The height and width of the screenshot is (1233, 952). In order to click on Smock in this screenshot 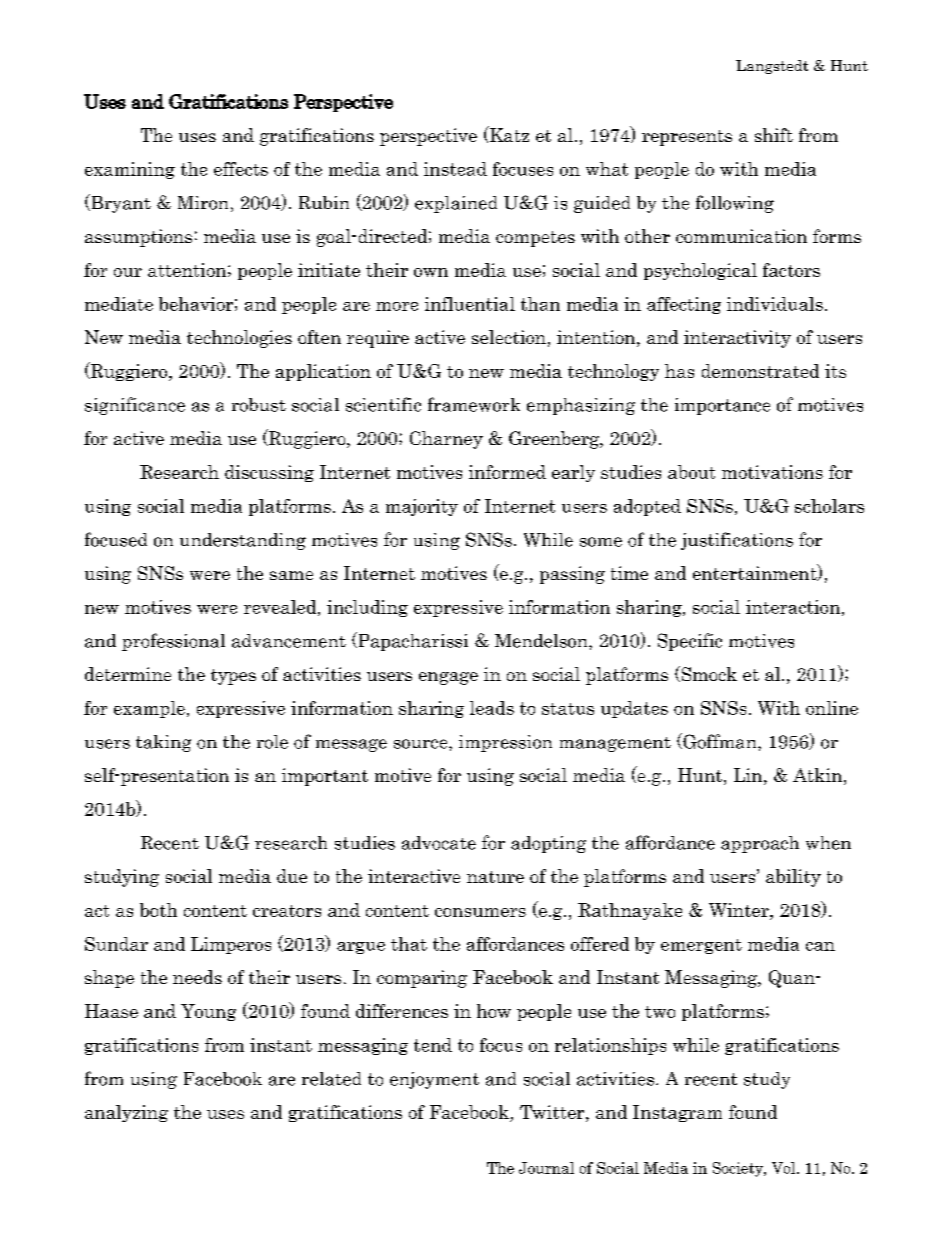, I will do `click(708, 674)`.
